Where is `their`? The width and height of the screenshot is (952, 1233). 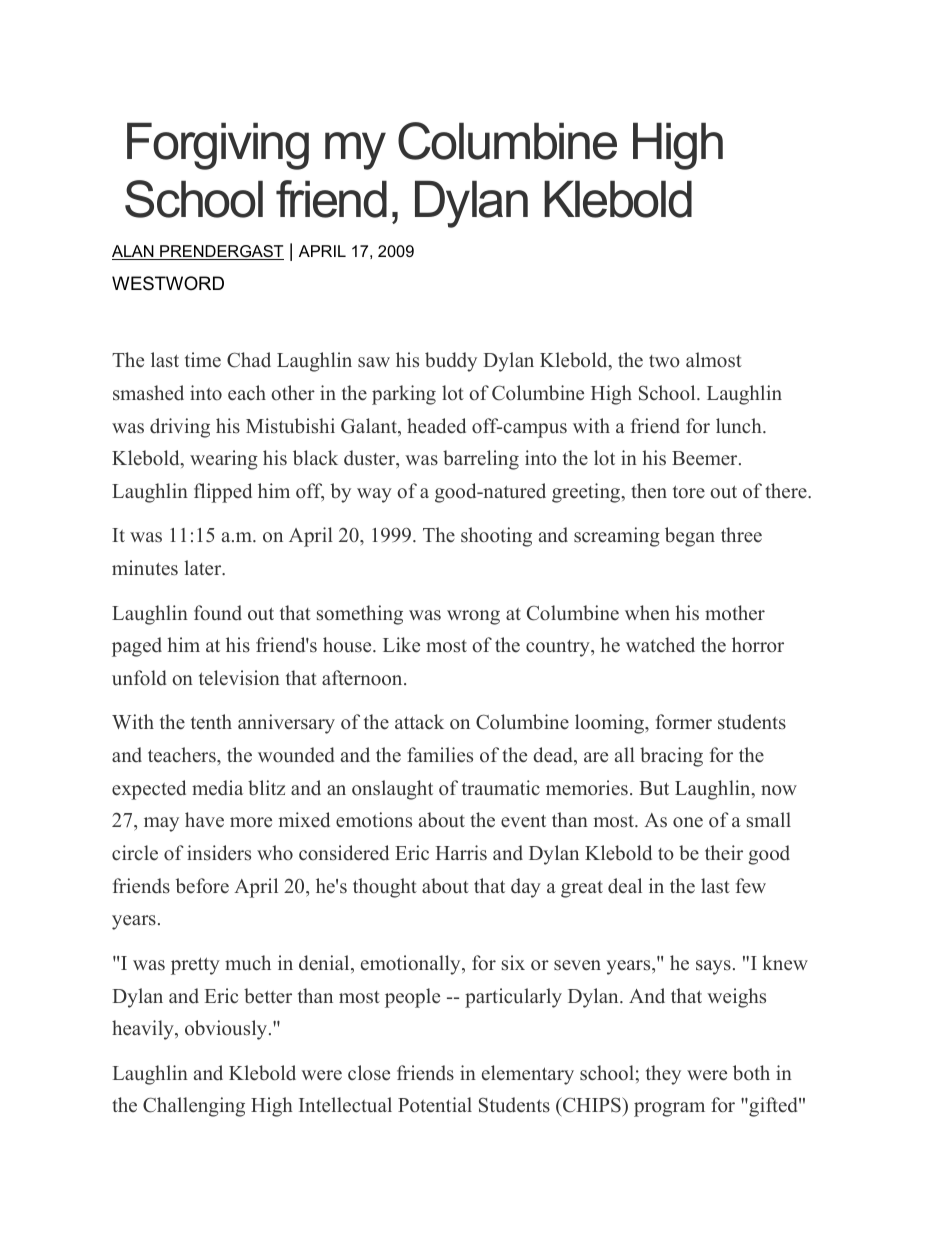
their is located at coordinates (724, 853).
